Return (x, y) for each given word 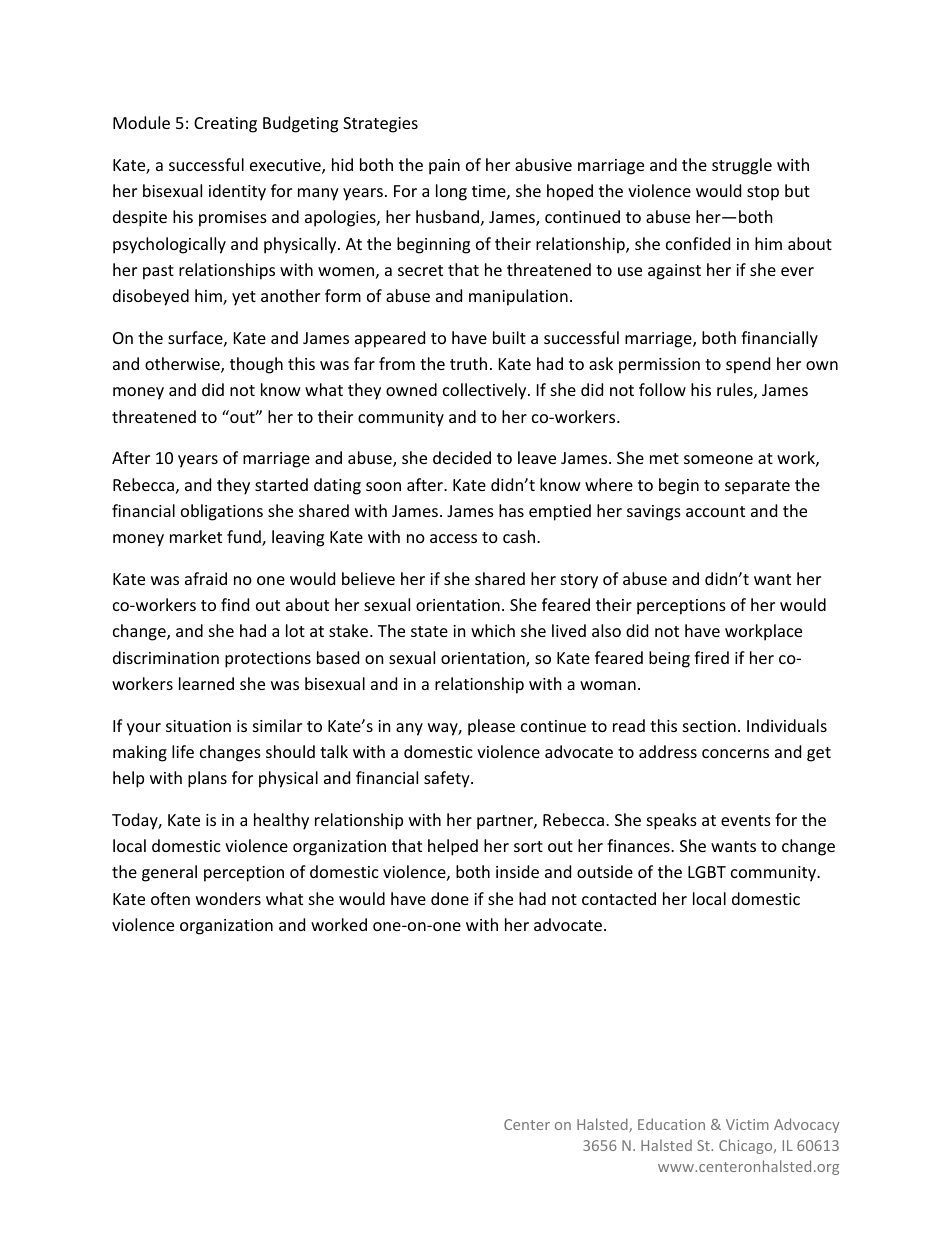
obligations (222, 512)
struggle (742, 166)
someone (718, 459)
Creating (225, 125)
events (746, 820)
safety (448, 779)
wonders (228, 898)
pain (444, 167)
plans (207, 779)
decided (462, 457)
